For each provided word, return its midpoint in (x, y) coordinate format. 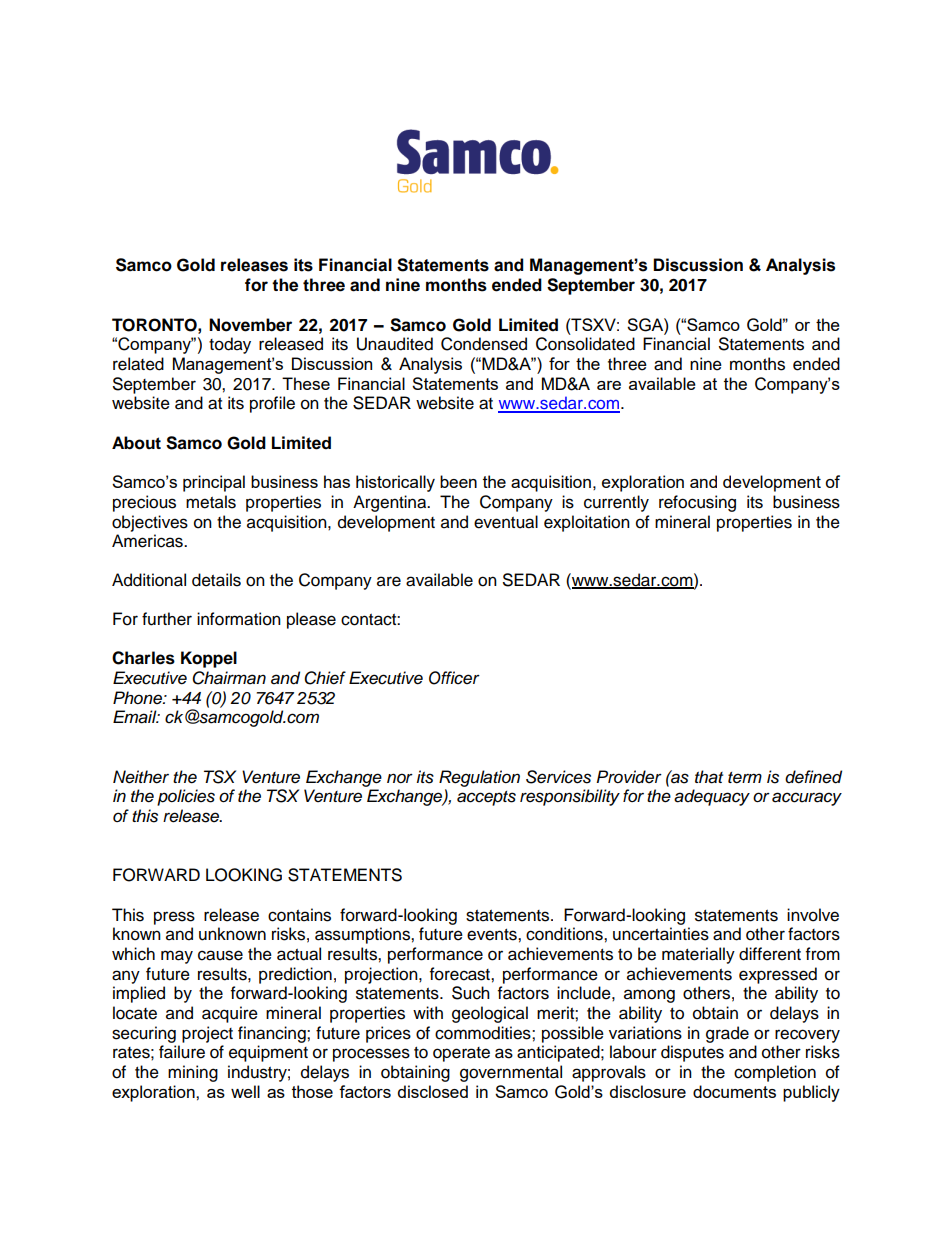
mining (193, 1073)
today (230, 345)
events (493, 935)
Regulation (479, 778)
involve (813, 915)
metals (211, 502)
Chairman (229, 678)
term (745, 778)
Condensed (484, 344)
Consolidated (585, 344)
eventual (506, 522)
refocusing (697, 503)
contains (299, 915)
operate (461, 1054)
